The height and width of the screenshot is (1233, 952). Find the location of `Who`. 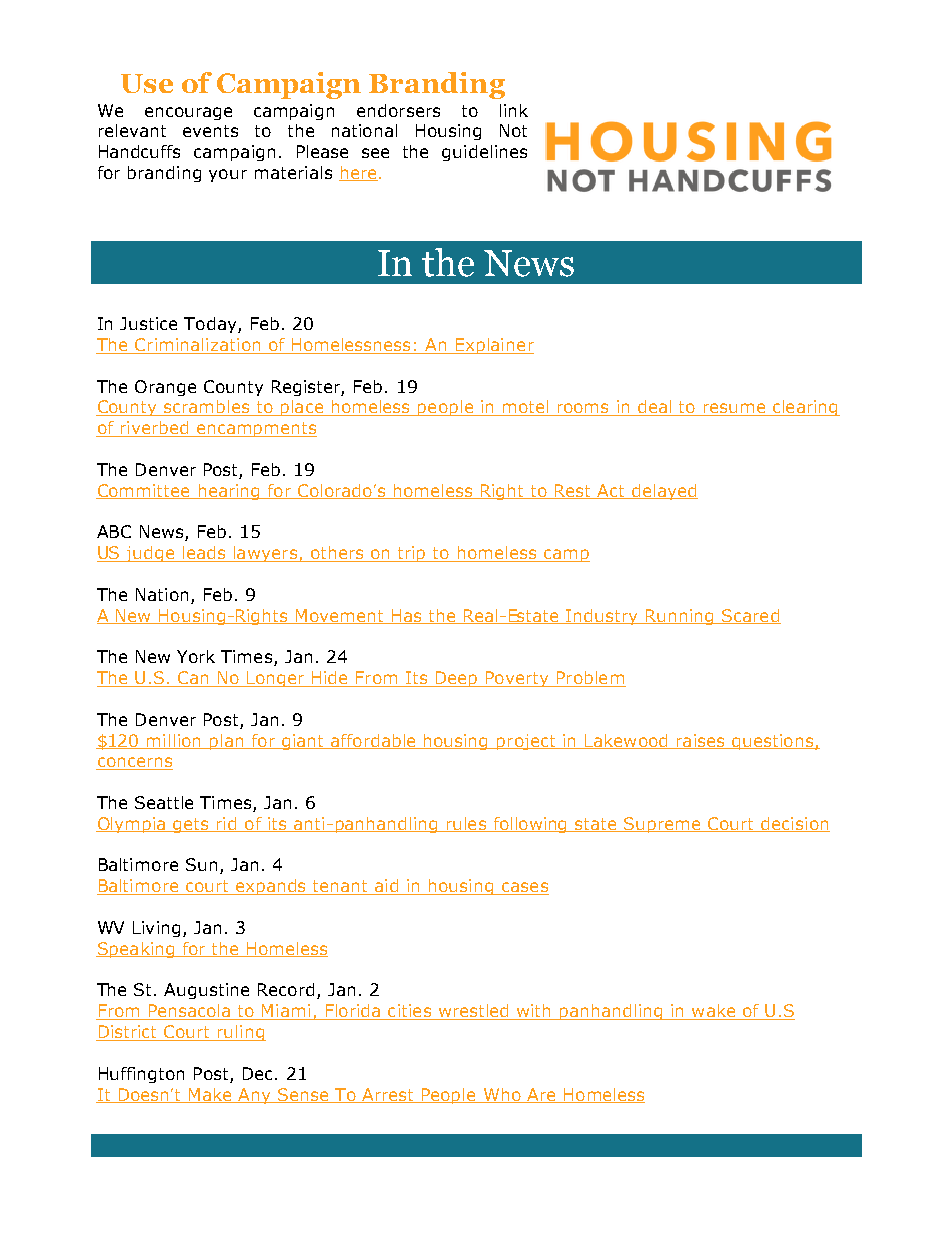

Who is located at coordinates (502, 1095).
